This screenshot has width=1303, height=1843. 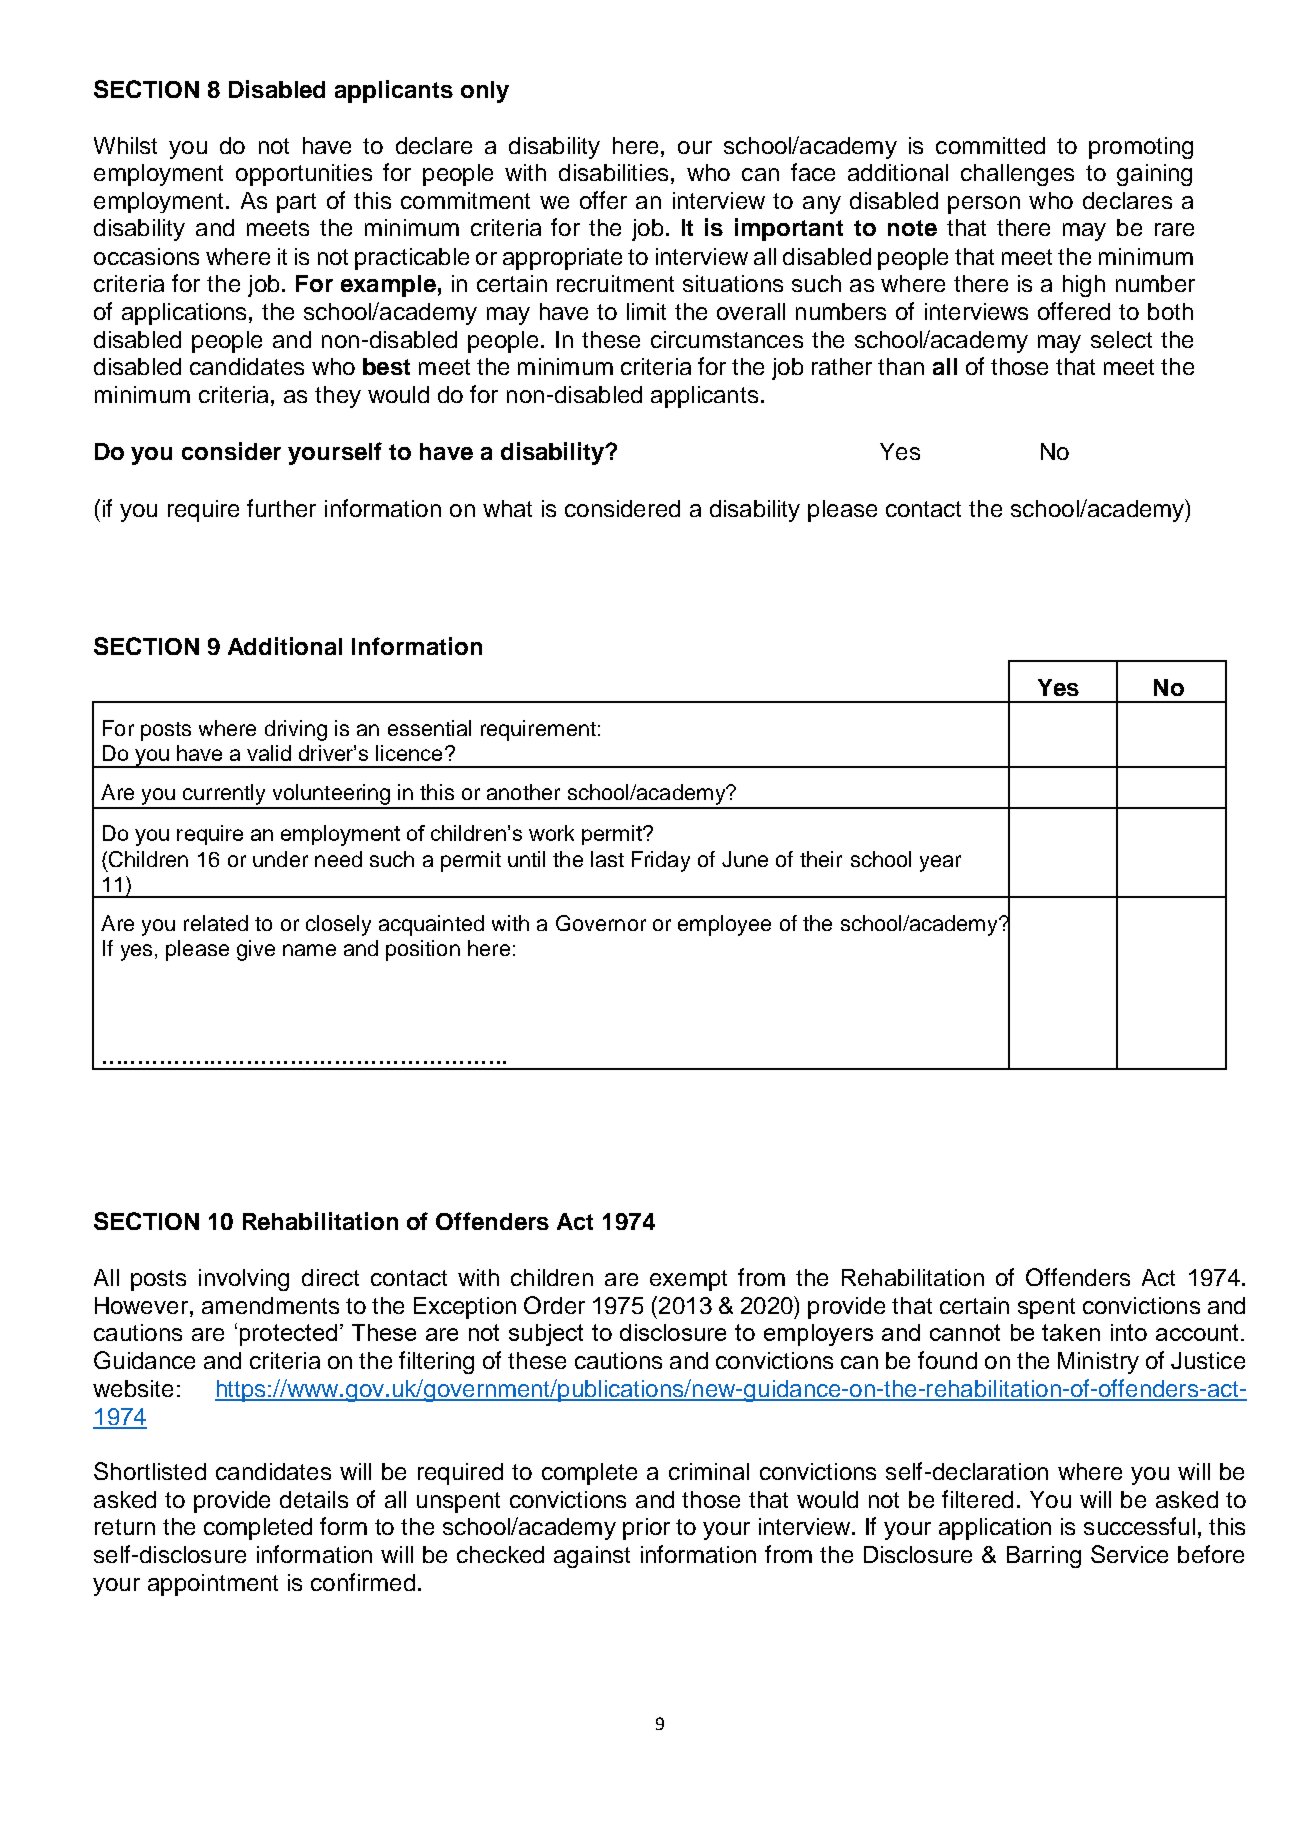 What do you see at coordinates (1141, 148) in the screenshot?
I see `promoting` at bounding box center [1141, 148].
